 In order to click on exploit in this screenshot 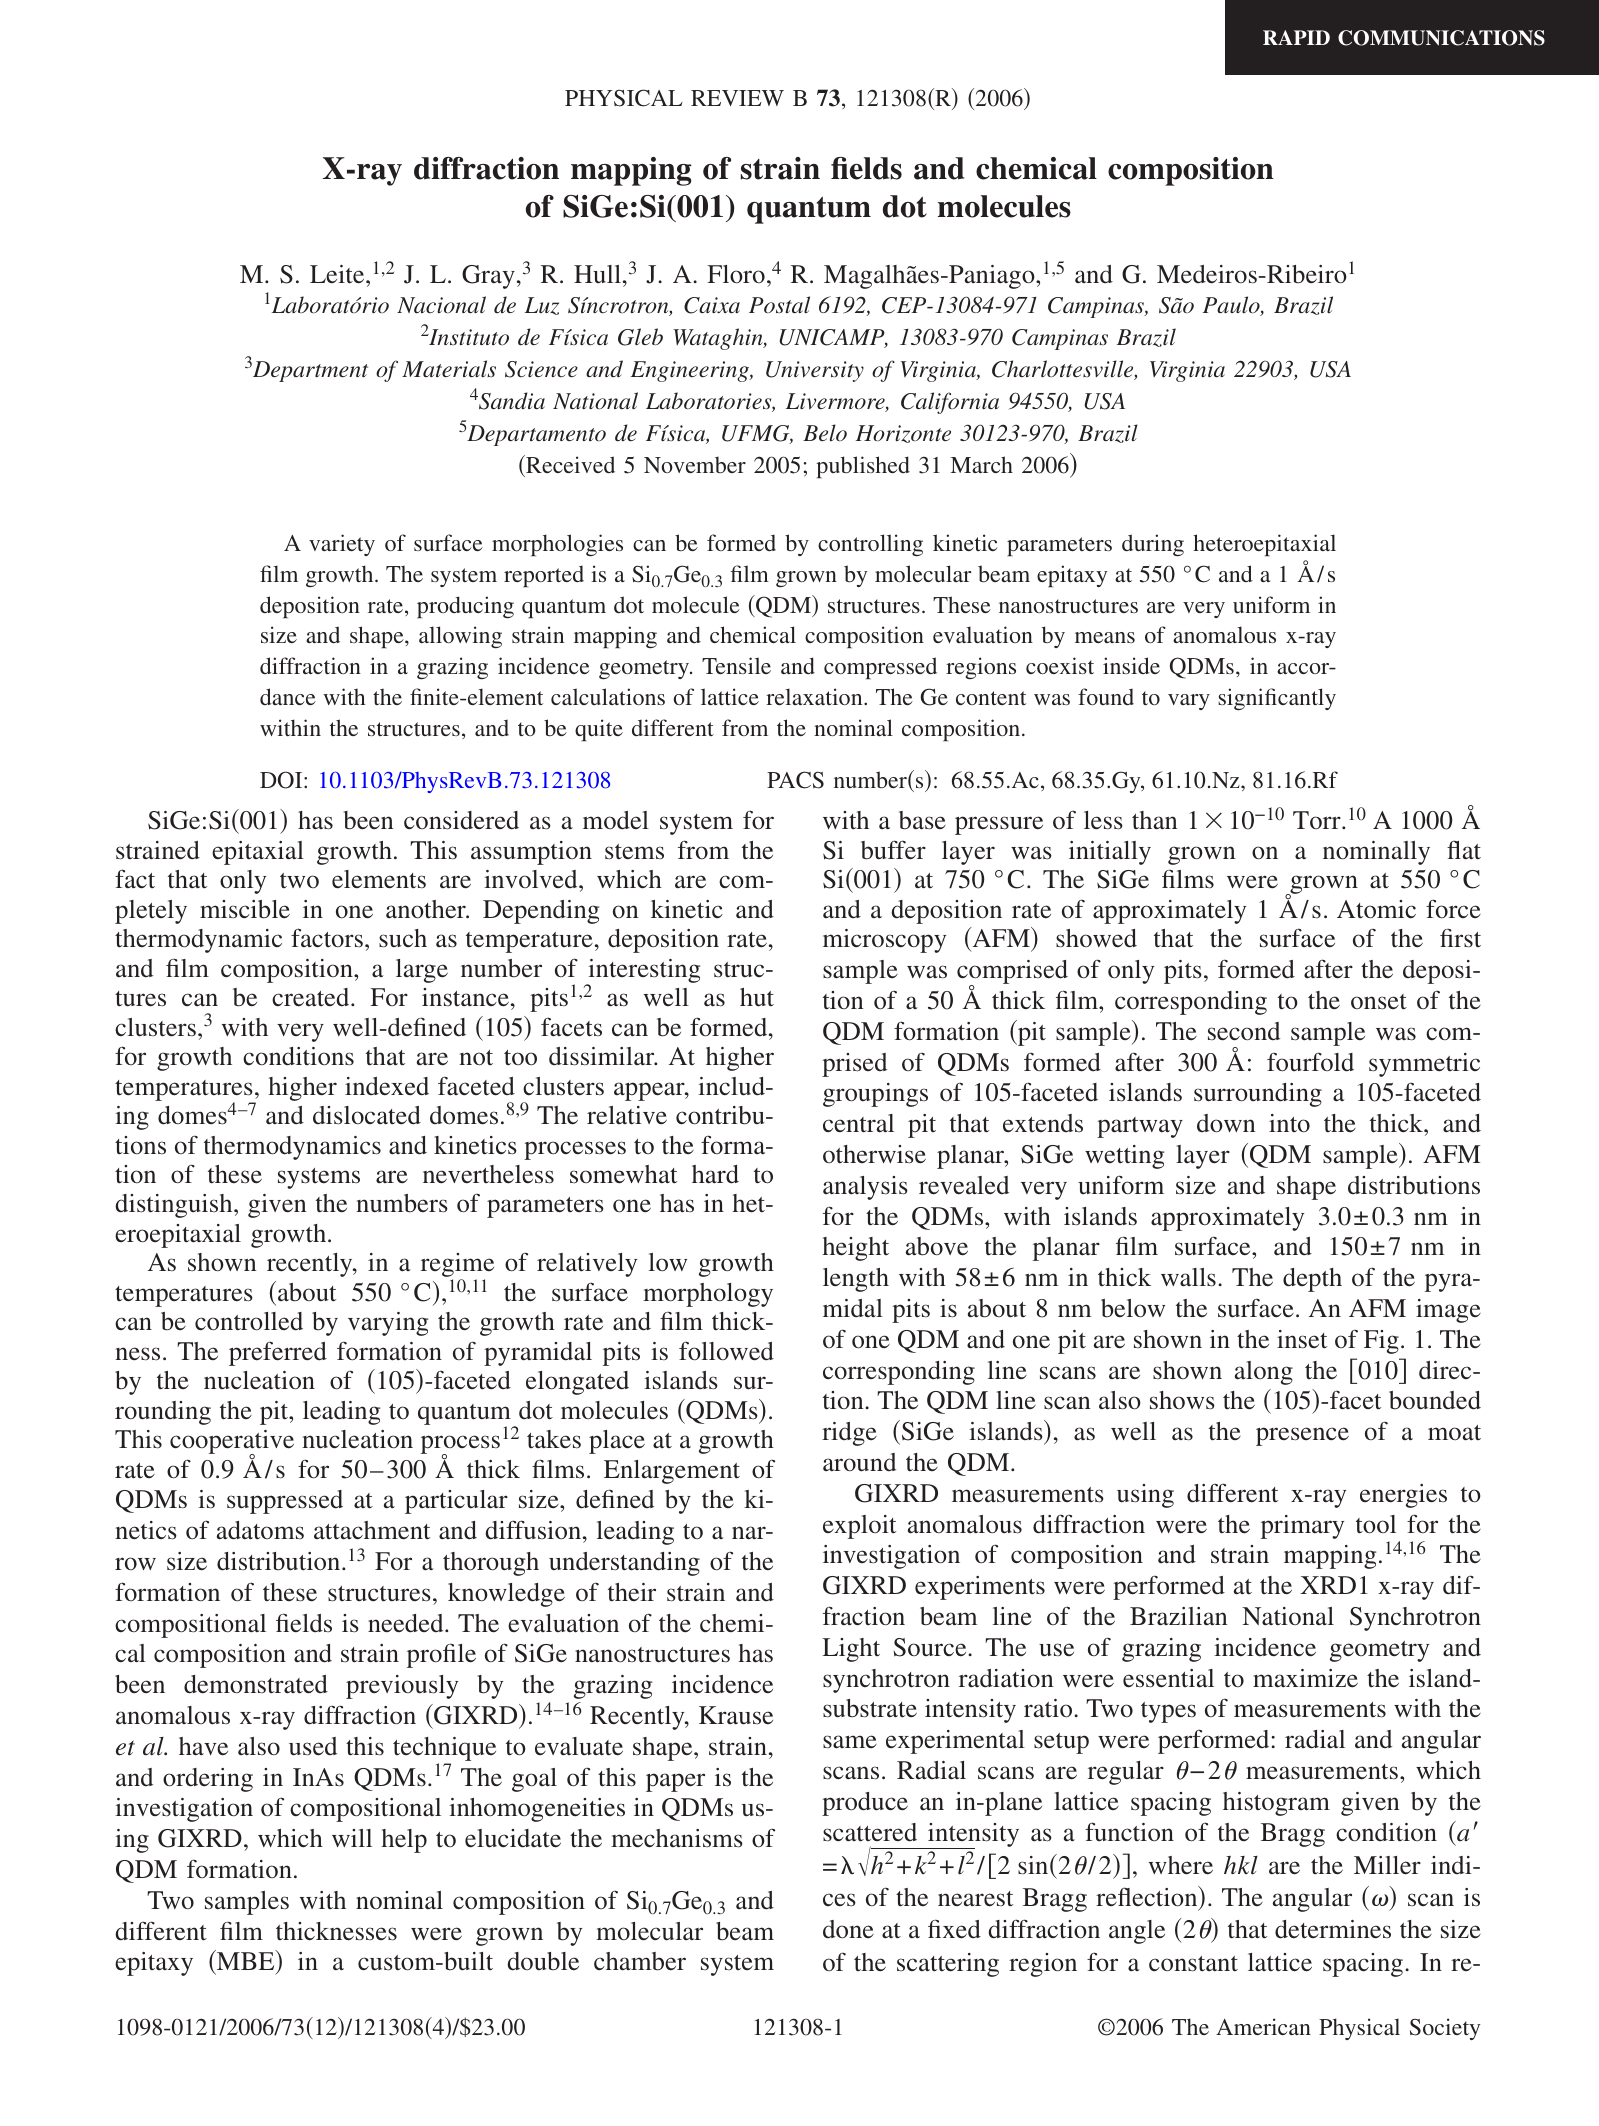, I will do `click(859, 1527)`.
